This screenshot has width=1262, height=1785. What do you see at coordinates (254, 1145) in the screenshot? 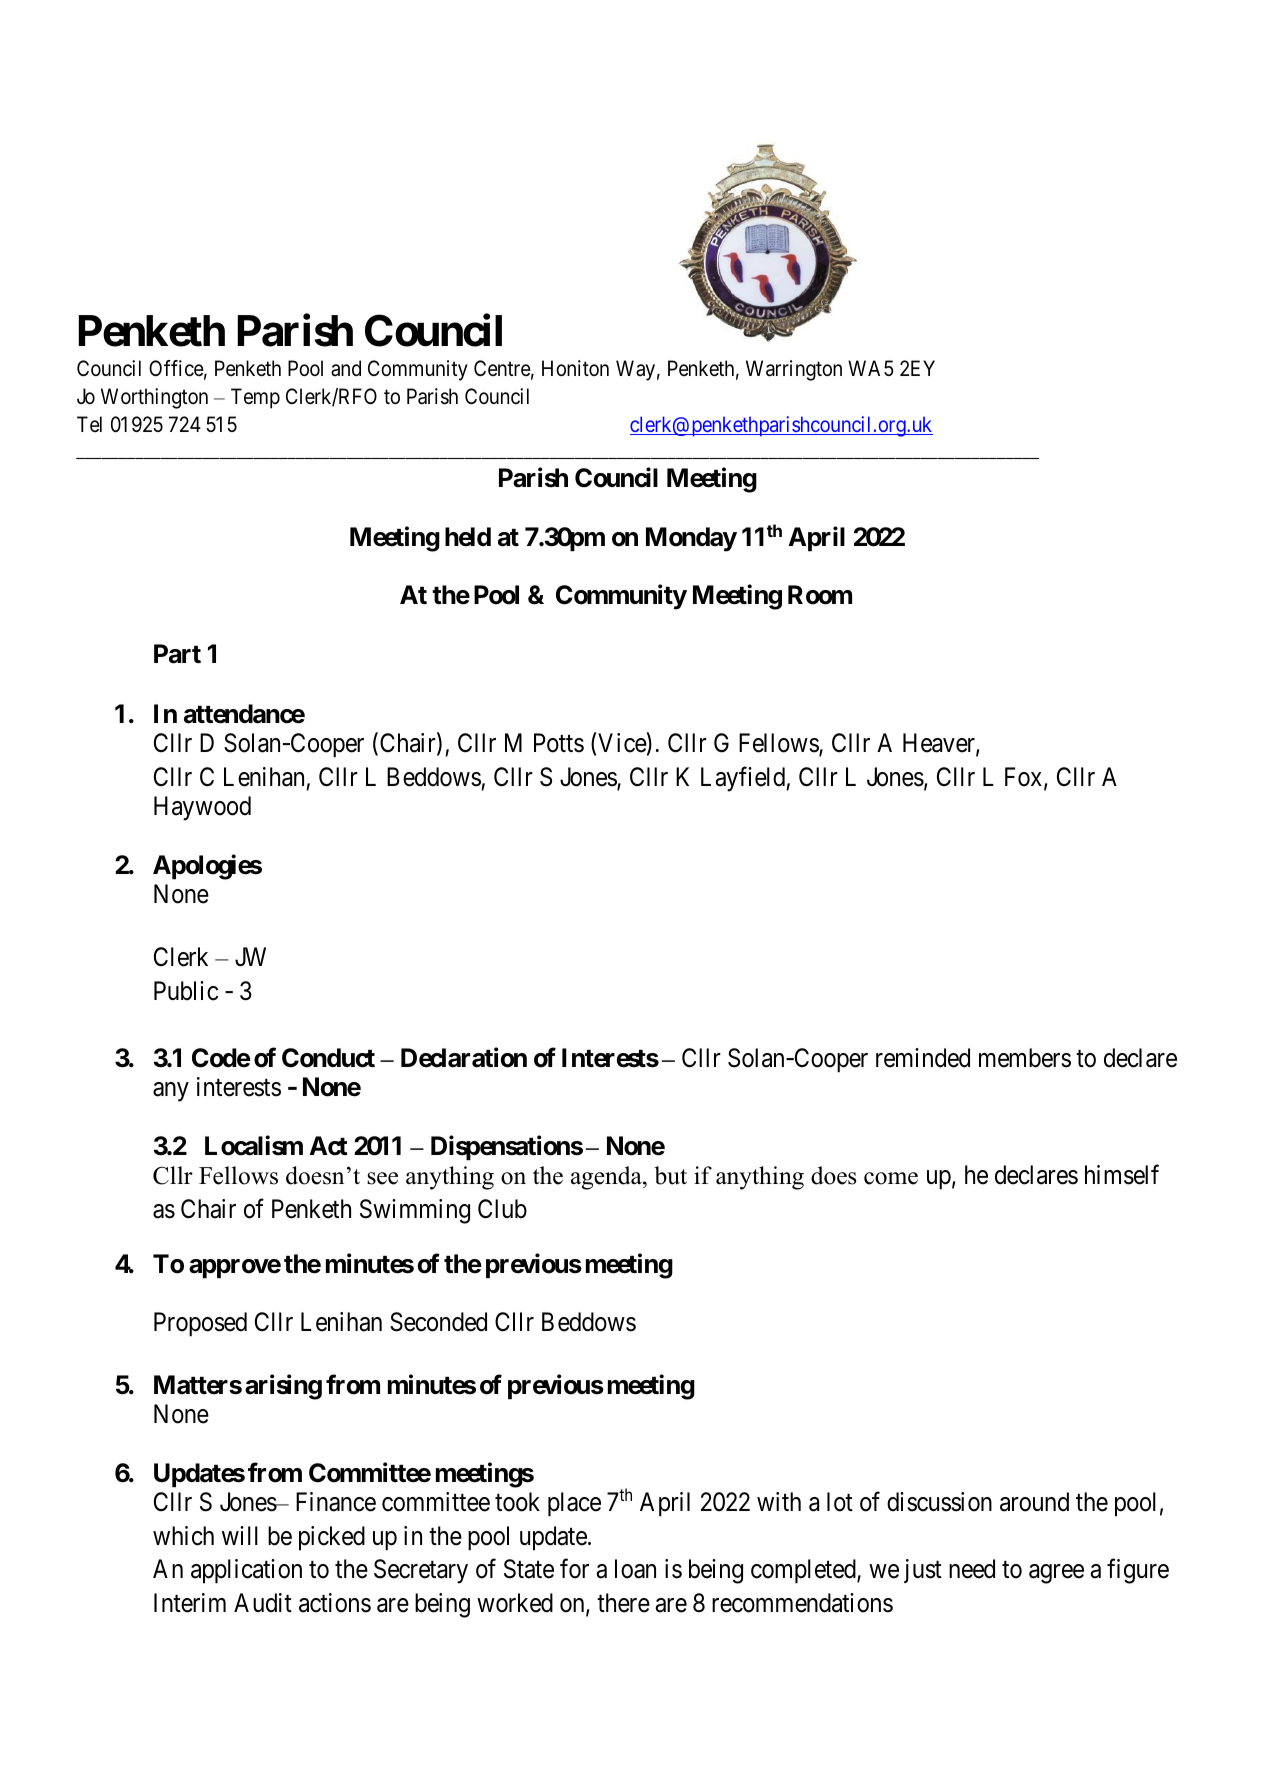
I see `Localism` at bounding box center [254, 1145].
